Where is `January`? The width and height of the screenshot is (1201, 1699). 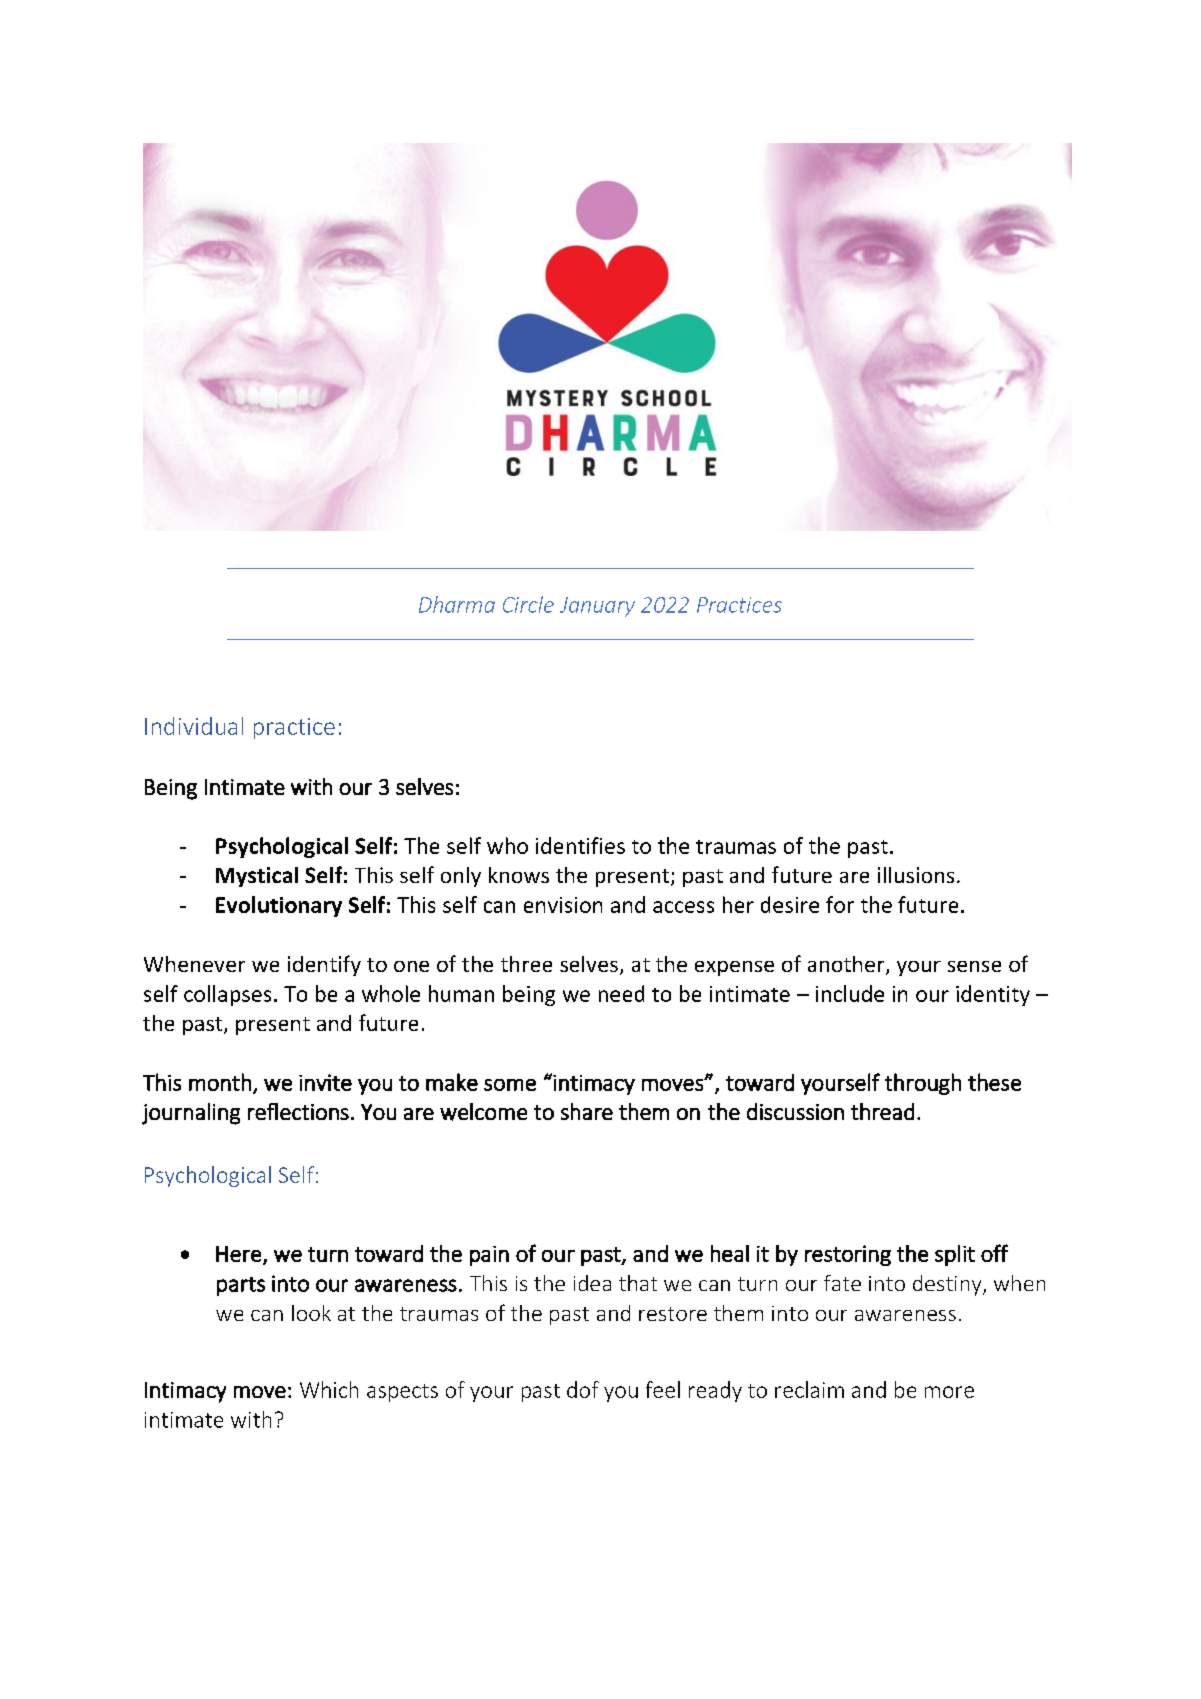
January is located at coordinates (597, 607).
